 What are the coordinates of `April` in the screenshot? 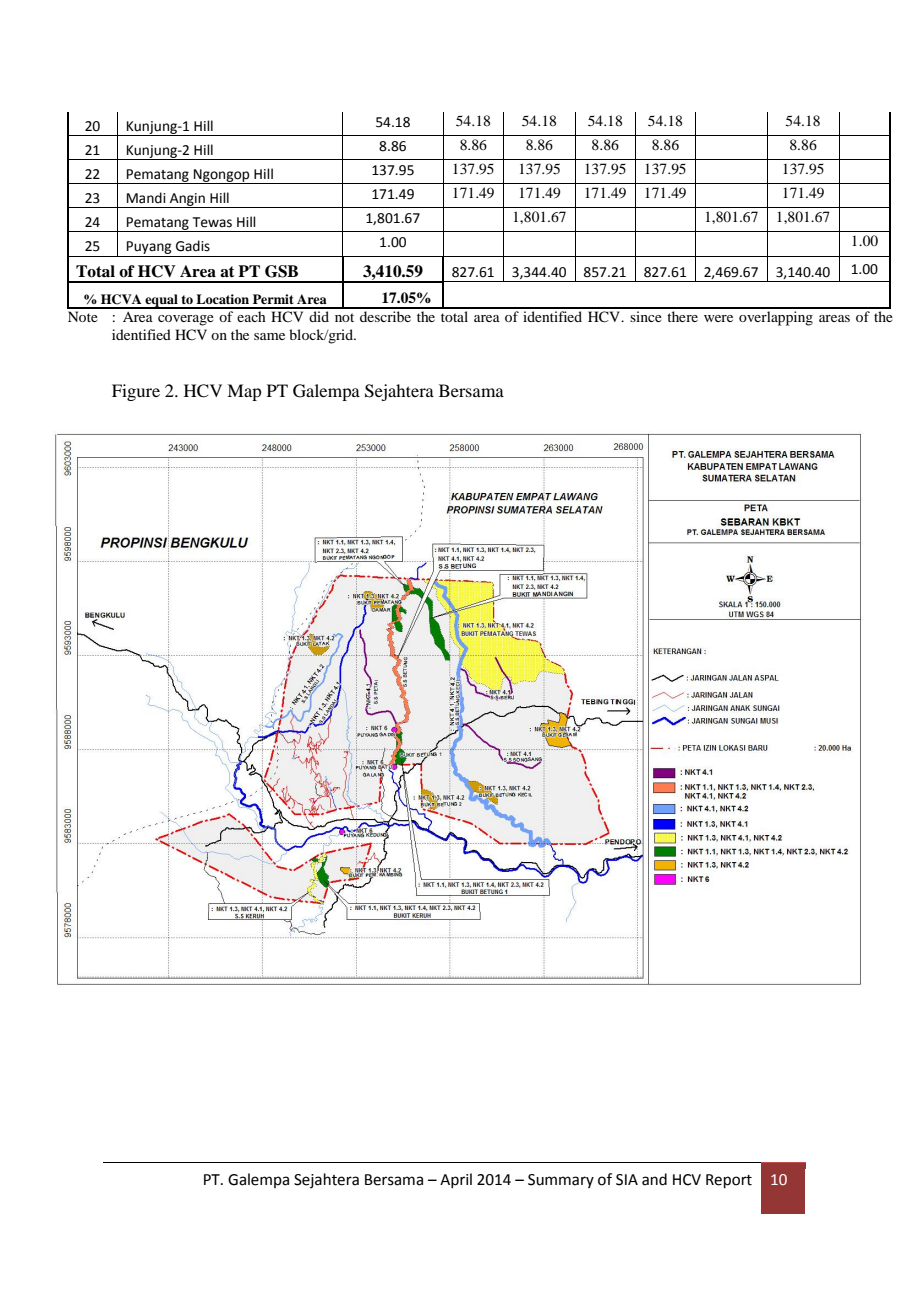 It's located at (456, 1180).
